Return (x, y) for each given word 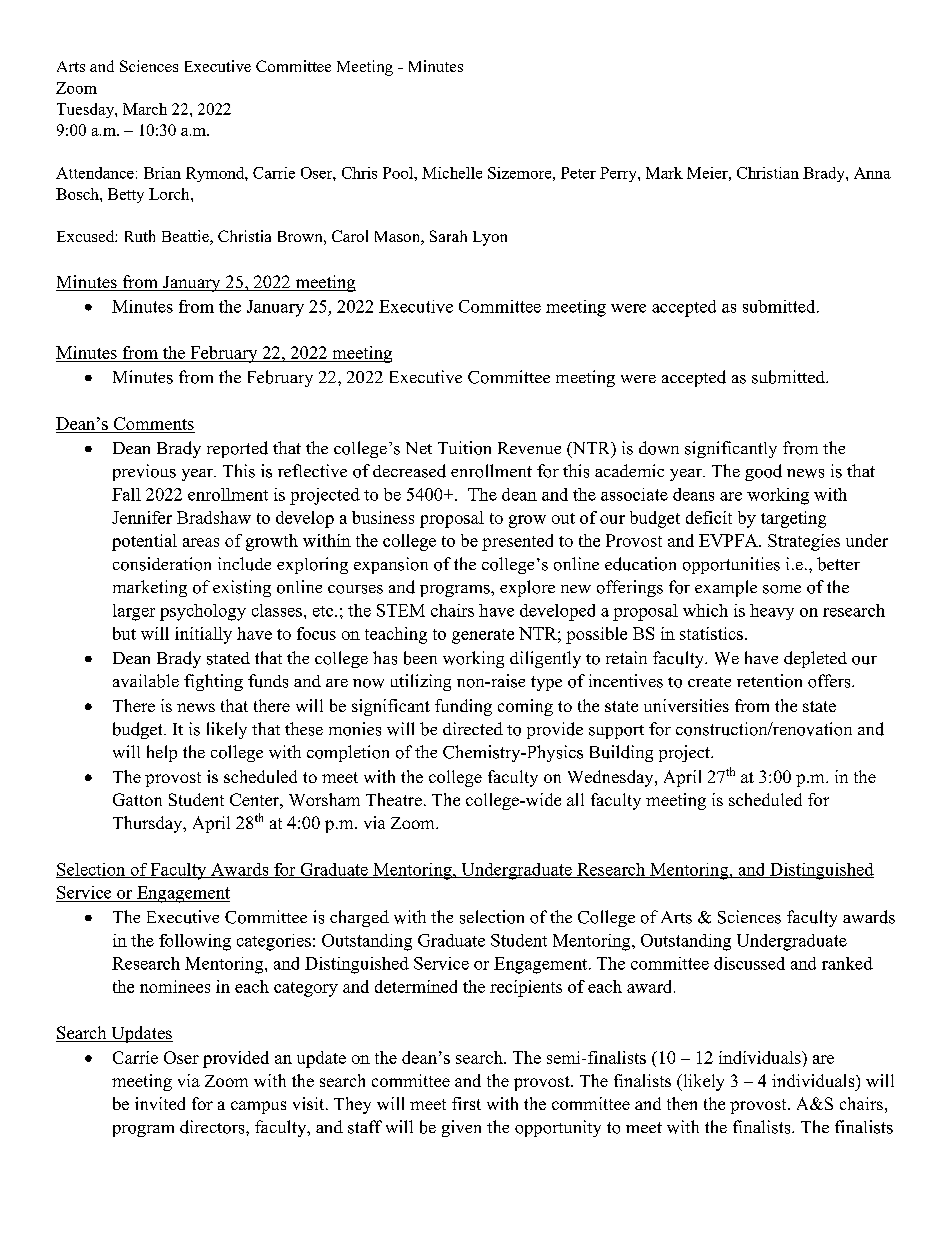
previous (144, 472)
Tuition (464, 448)
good (763, 472)
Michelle (452, 173)
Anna (872, 173)
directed (473, 728)
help (162, 753)
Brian (162, 173)
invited (160, 1103)
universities (686, 705)
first (466, 1103)
